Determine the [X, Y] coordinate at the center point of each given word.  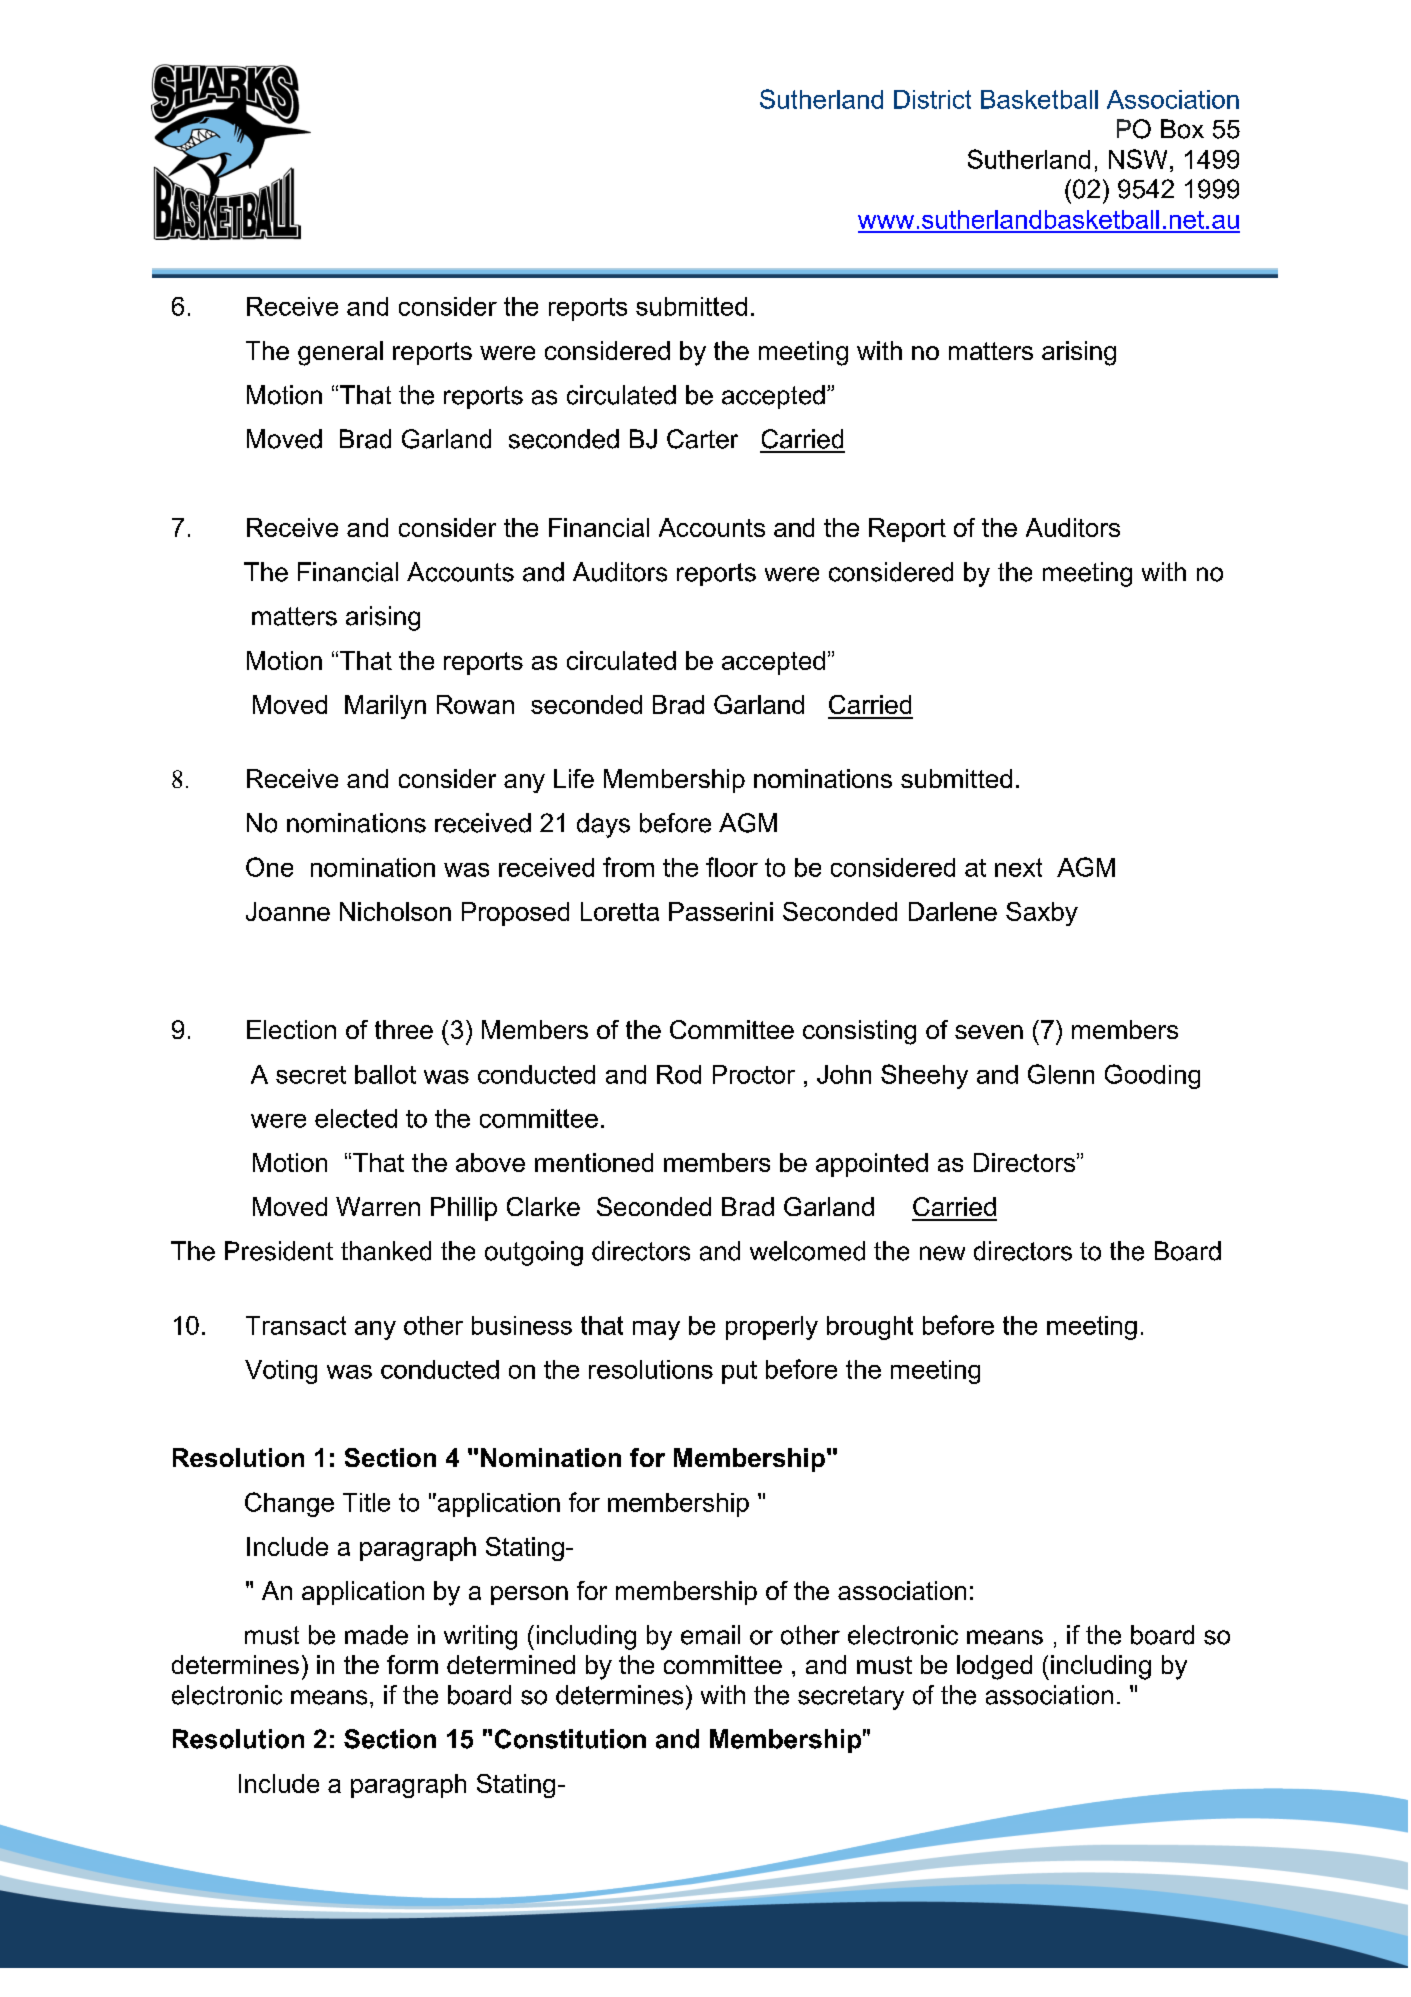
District [932, 99]
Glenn [1061, 1074]
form [412, 1664]
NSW [1138, 159]
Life [574, 778]
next [1018, 867]
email [710, 1635]
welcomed [807, 1251]
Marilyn [385, 707]
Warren [378, 1206]
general [340, 353]
